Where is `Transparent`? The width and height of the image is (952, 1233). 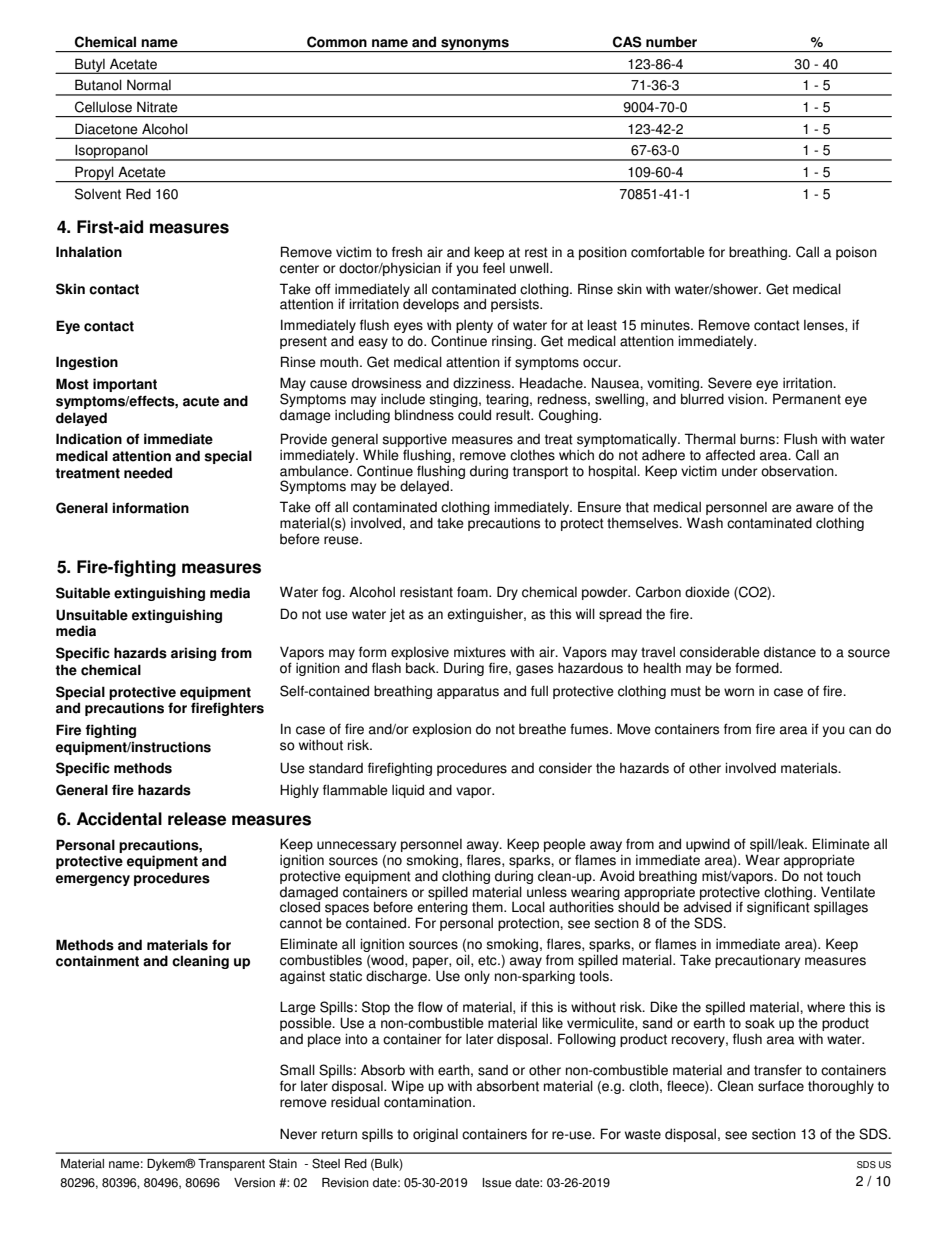
Transparent is located at coordinates (231, 1165).
